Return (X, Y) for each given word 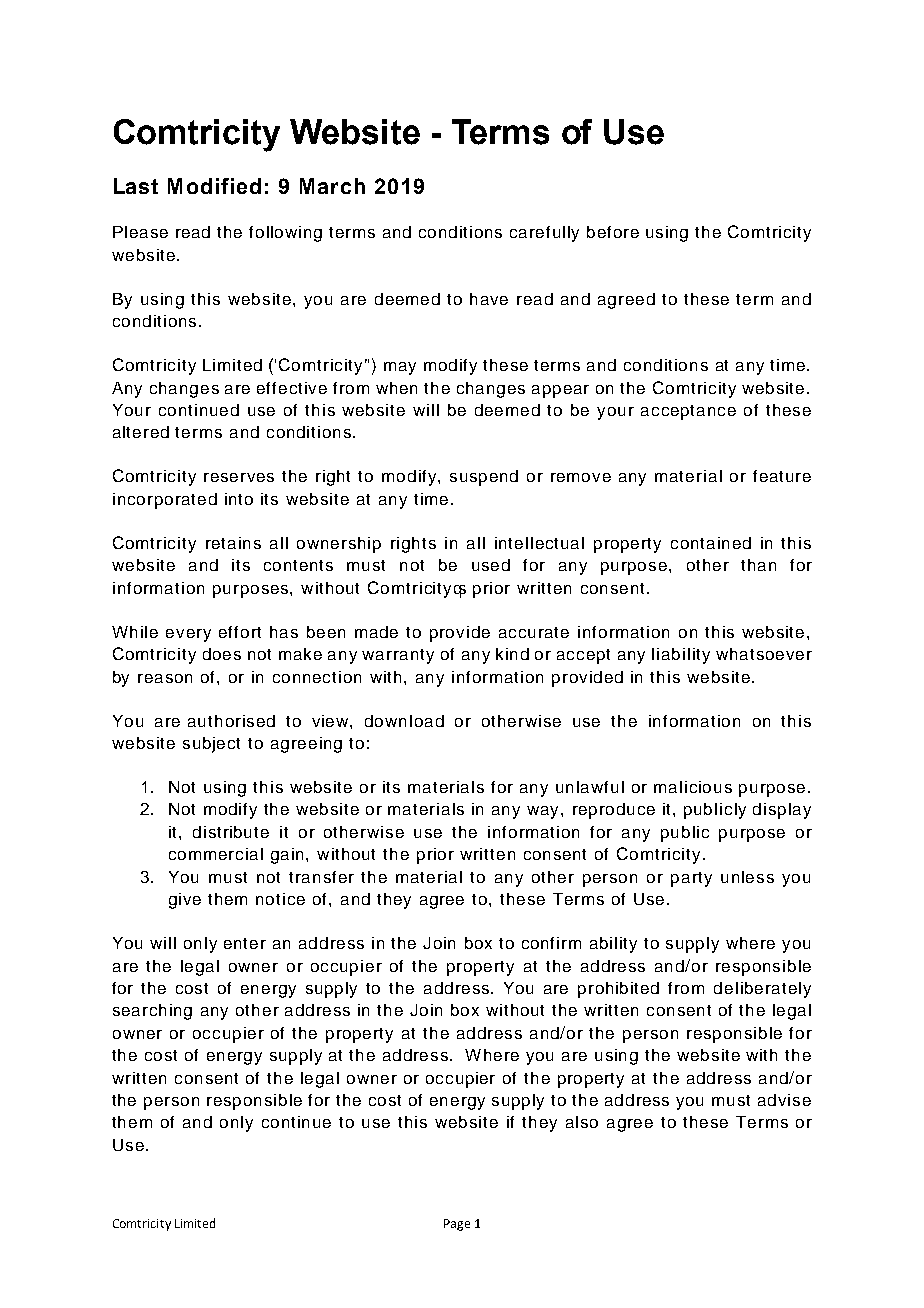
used (491, 565)
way (544, 812)
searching (152, 1012)
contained (711, 543)
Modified (214, 186)
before (613, 232)
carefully (544, 234)
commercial (216, 854)
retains (233, 543)
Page (457, 1225)
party (691, 879)
